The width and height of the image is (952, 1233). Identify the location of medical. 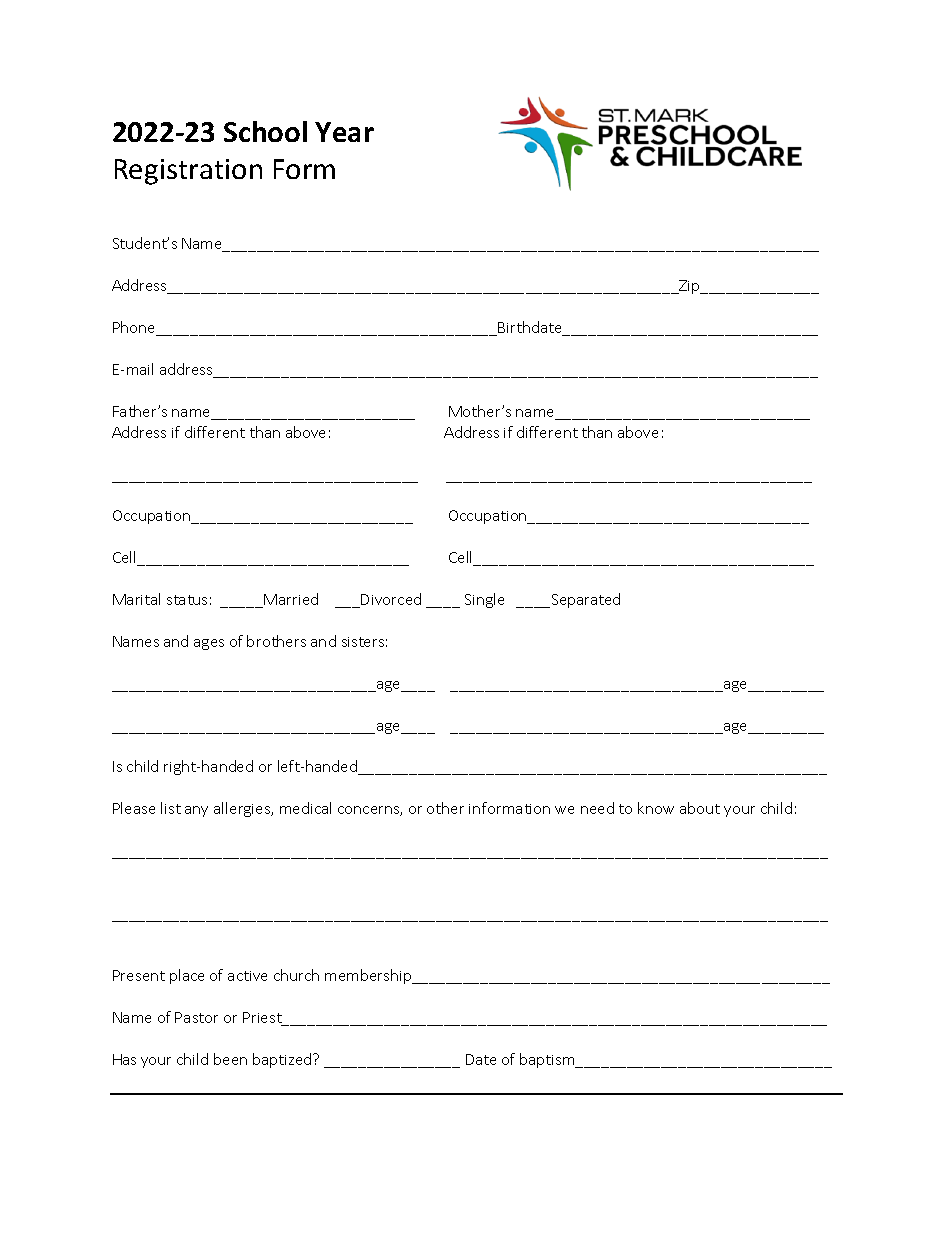
(305, 808).
